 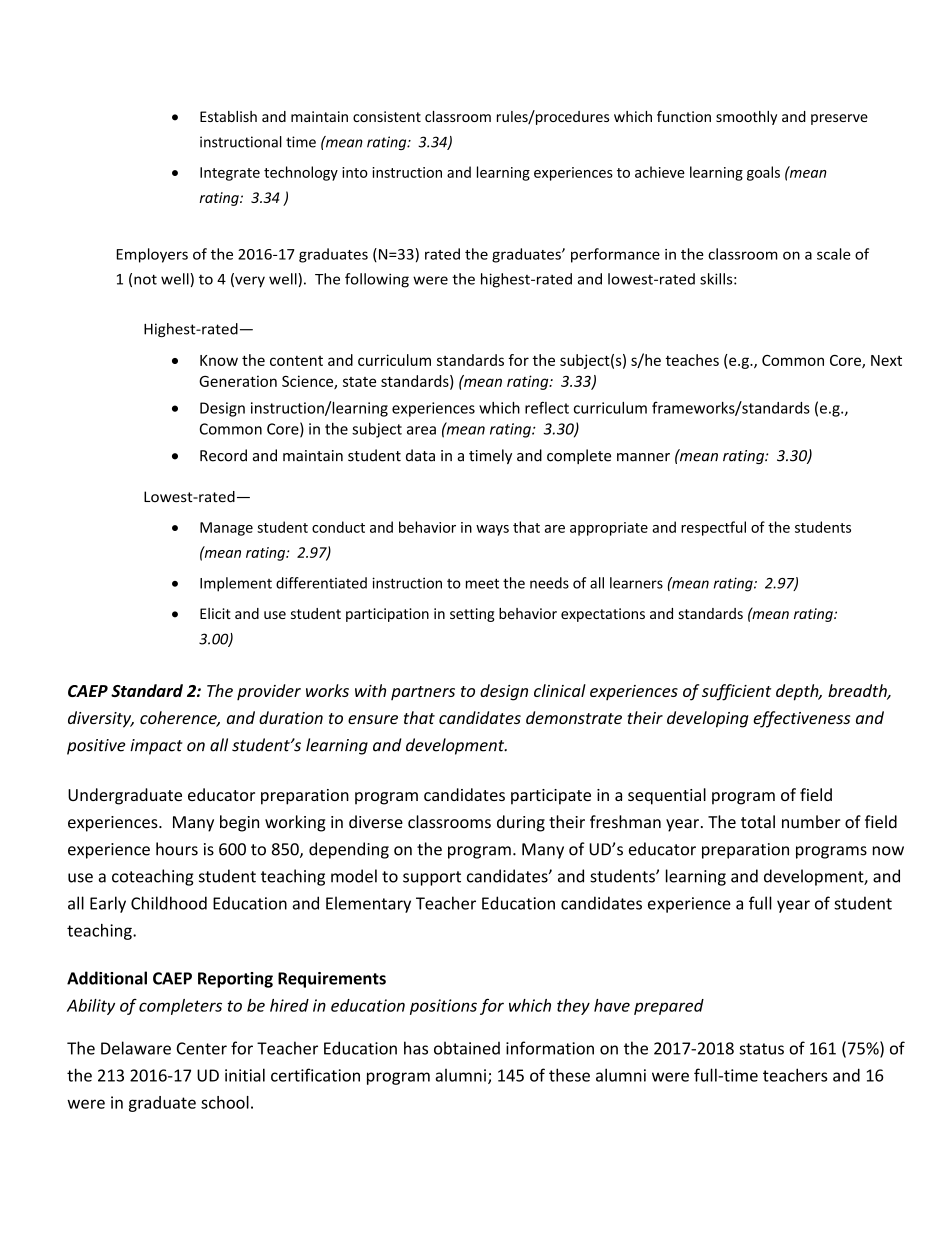 I want to click on Center, so click(x=202, y=1048).
